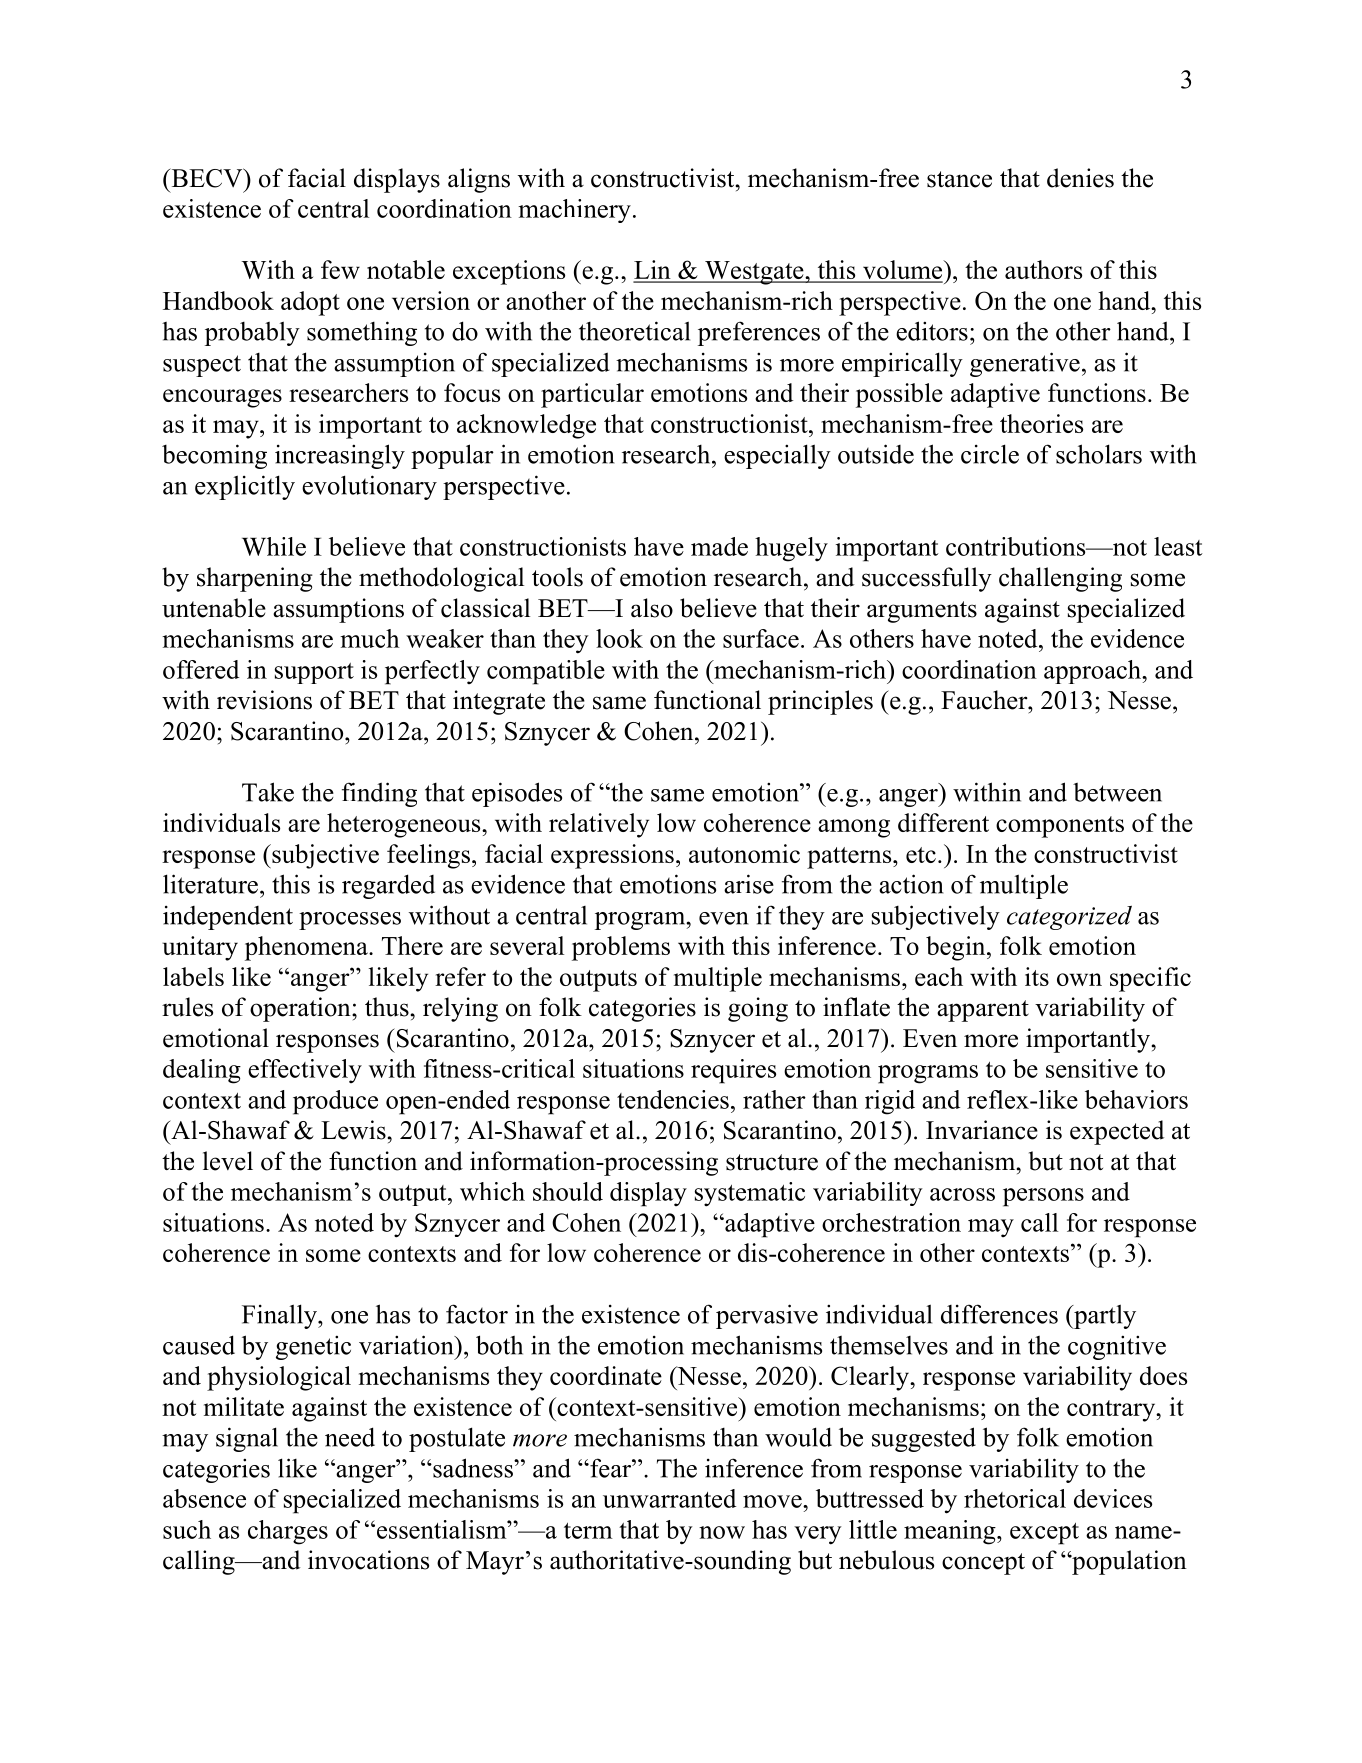 Image resolution: width=1362 pixels, height=1763 pixels. Describe the element at coordinates (669, 1498) in the screenshot. I see `unwarranted` at that location.
